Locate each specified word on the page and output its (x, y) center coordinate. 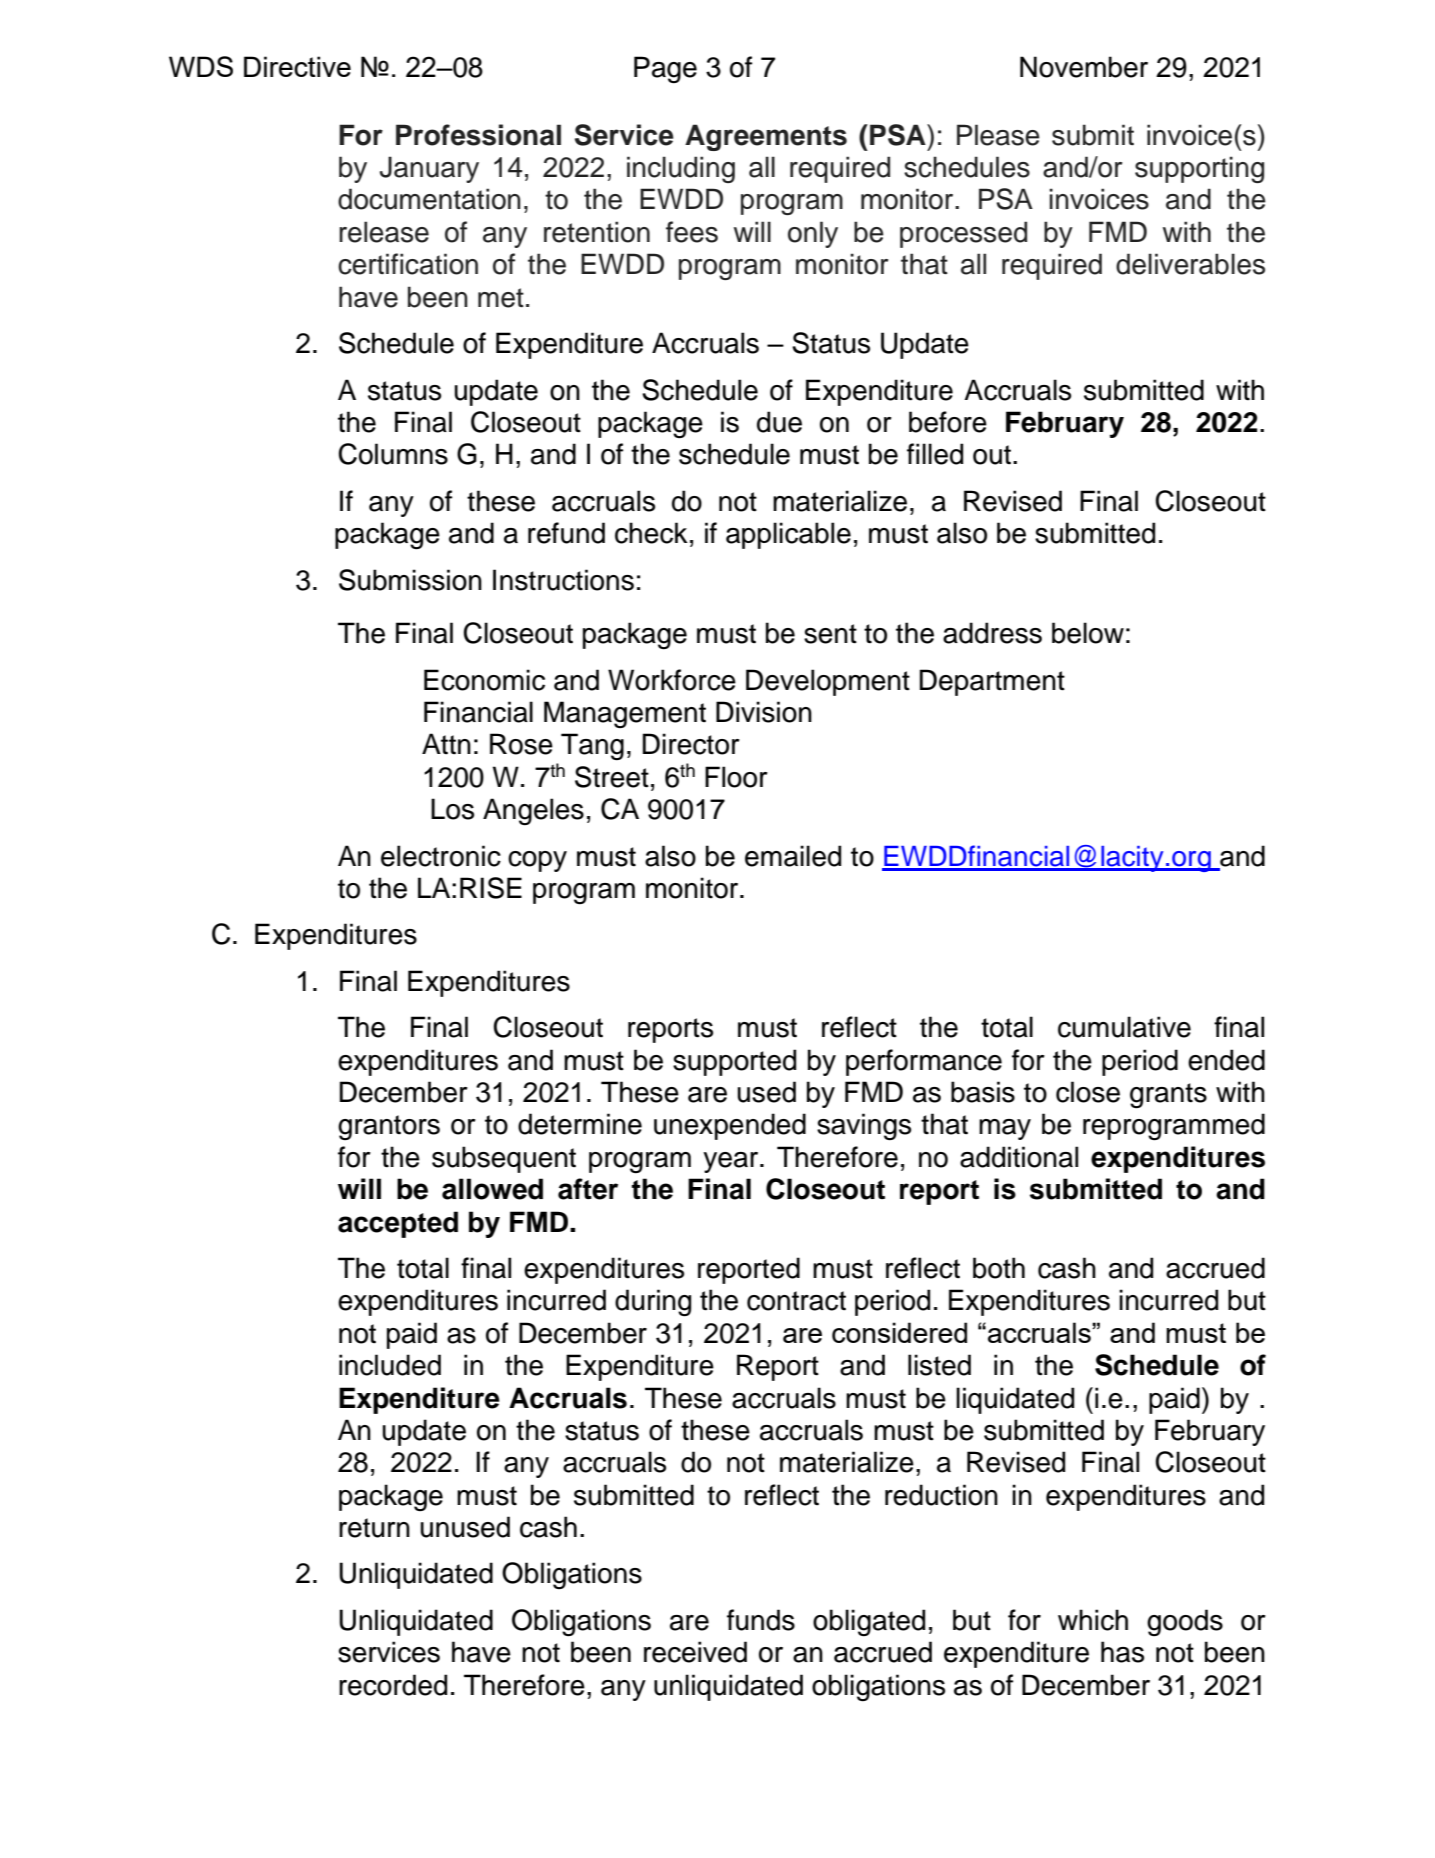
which (1093, 1620)
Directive (297, 66)
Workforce (672, 680)
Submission (410, 580)
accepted (398, 1224)
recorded (393, 1685)
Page (665, 70)
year (732, 1162)
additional (1019, 1157)
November (1084, 67)
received (695, 1652)
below (1088, 633)
